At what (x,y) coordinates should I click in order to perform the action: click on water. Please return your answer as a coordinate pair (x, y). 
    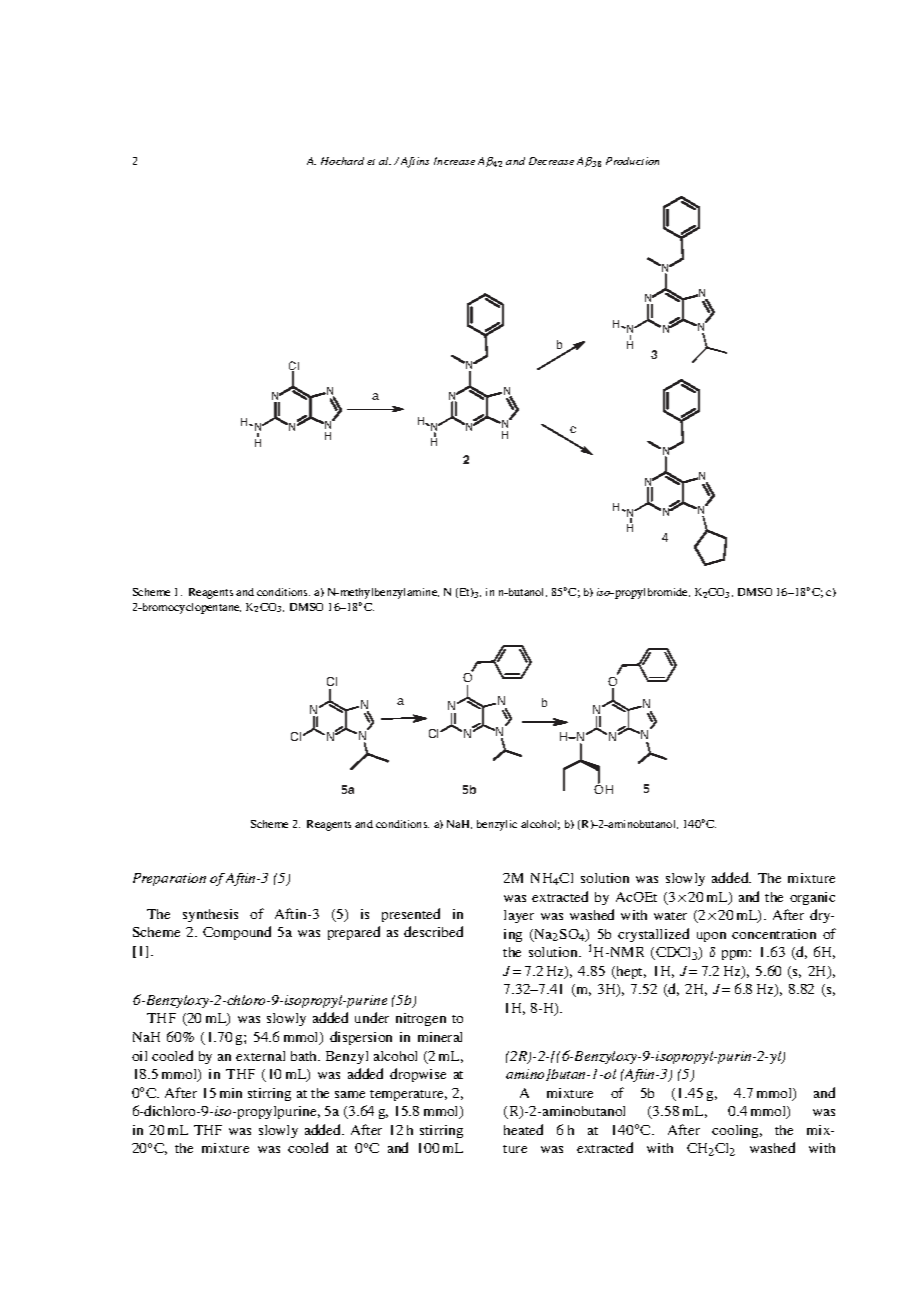
    Looking at the image, I should click on (670, 916).
